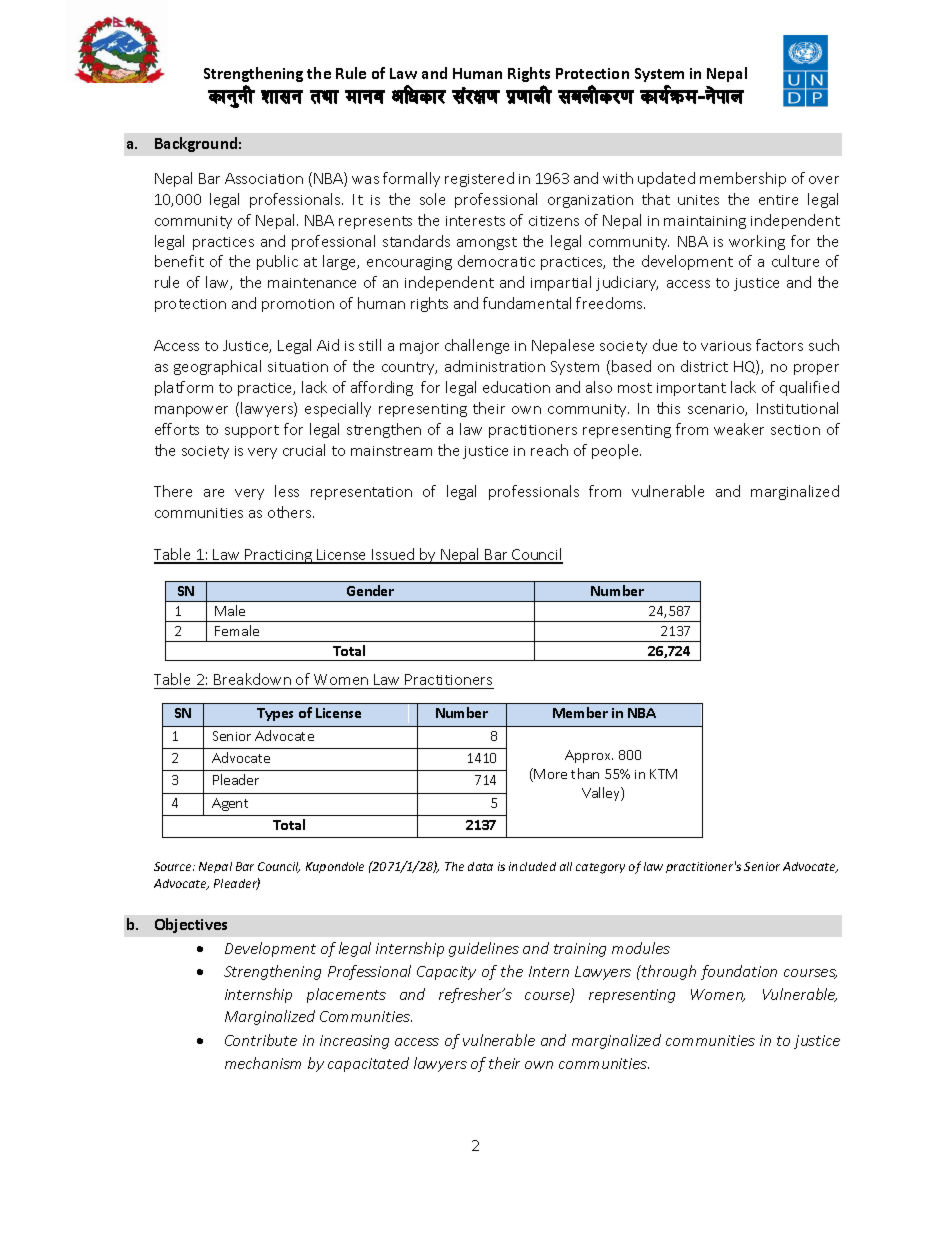  Describe the element at coordinates (252, 431) in the screenshot. I see `support` at that location.
